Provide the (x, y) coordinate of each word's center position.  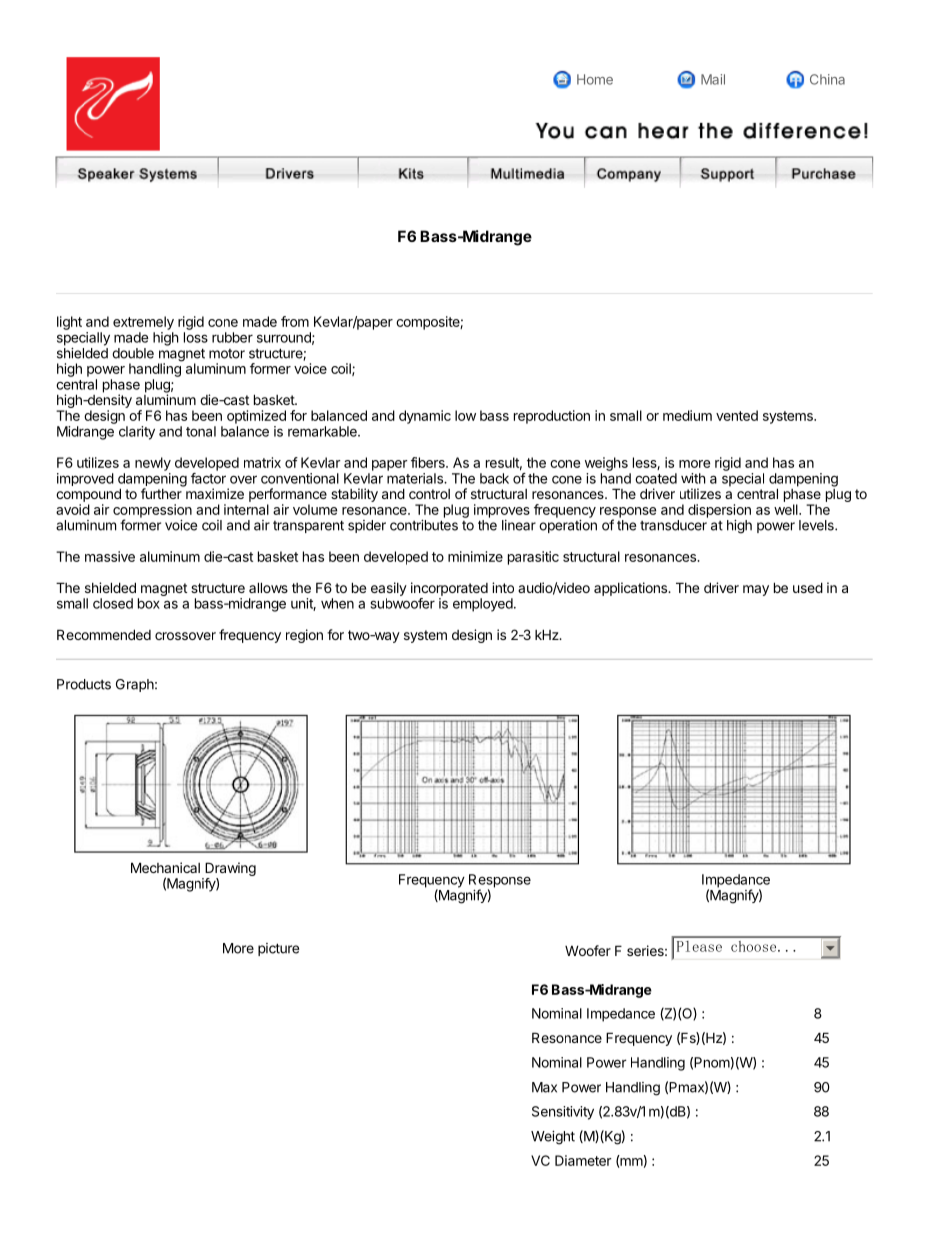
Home (595, 79)
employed (483, 605)
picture (278, 949)
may (756, 590)
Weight (553, 1138)
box (149, 603)
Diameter (583, 1160)
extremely (143, 323)
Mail (713, 79)
